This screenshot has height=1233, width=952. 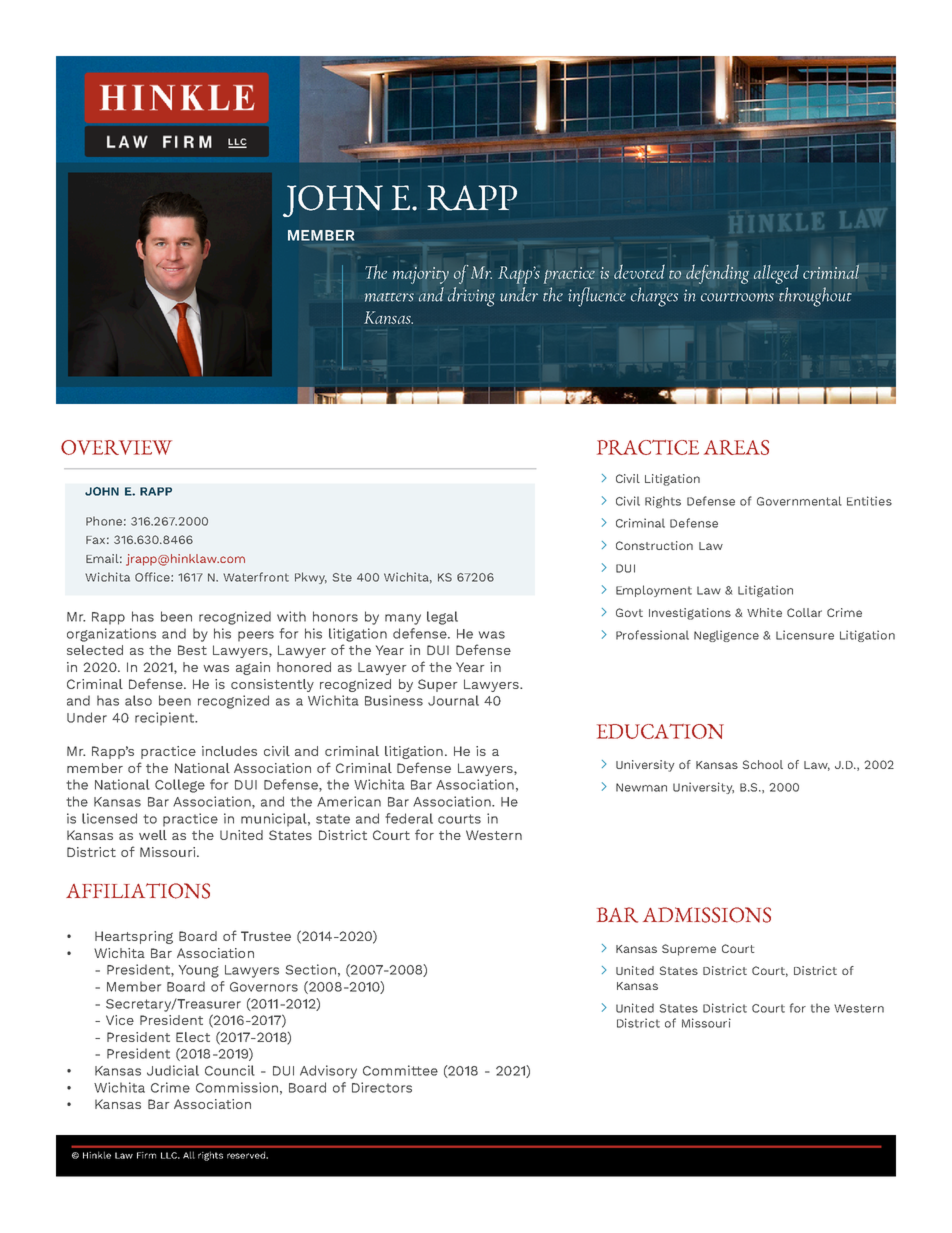 I want to click on OVERVIEW, so click(x=116, y=447).
